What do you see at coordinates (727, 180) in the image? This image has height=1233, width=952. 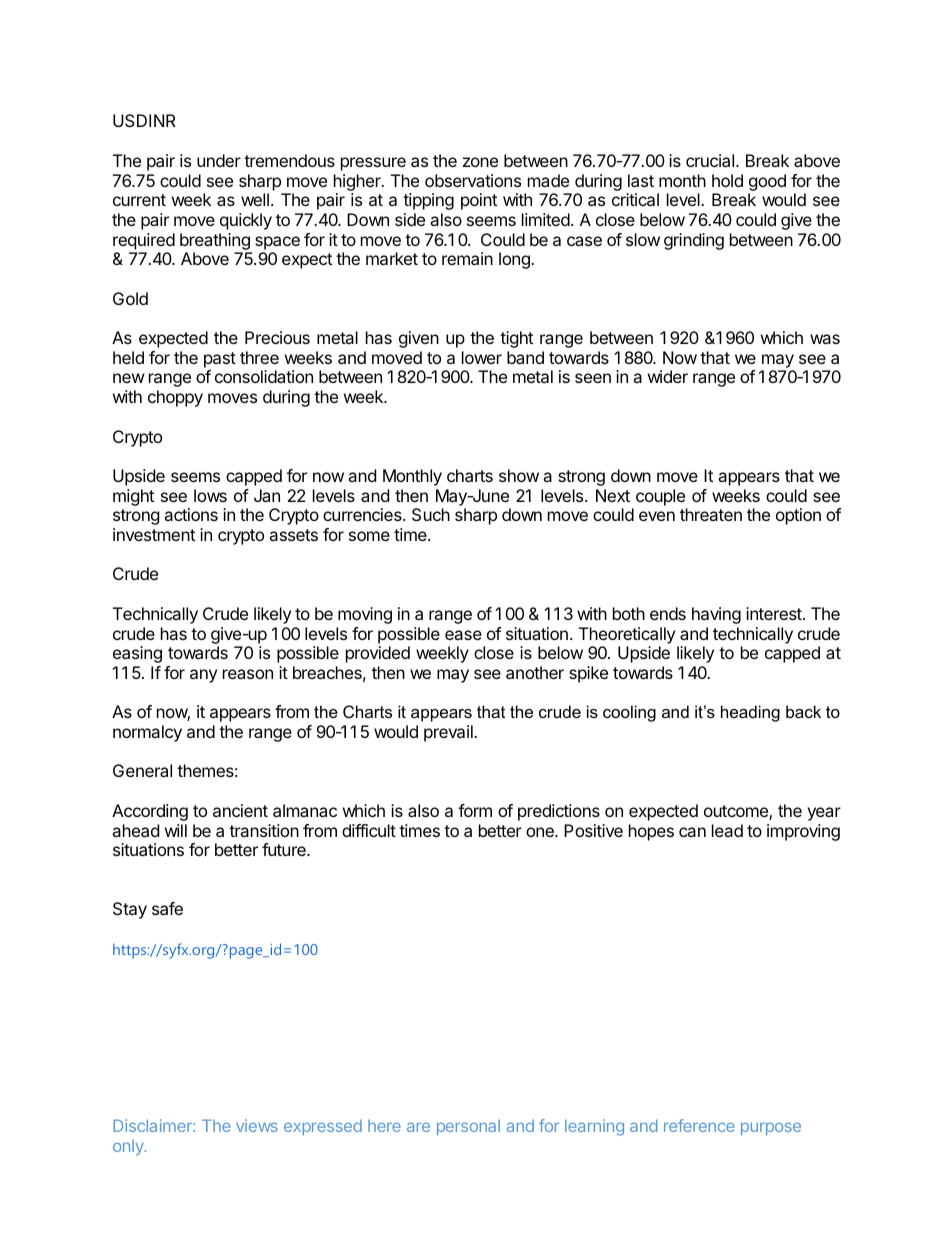 I see `hold` at bounding box center [727, 180].
